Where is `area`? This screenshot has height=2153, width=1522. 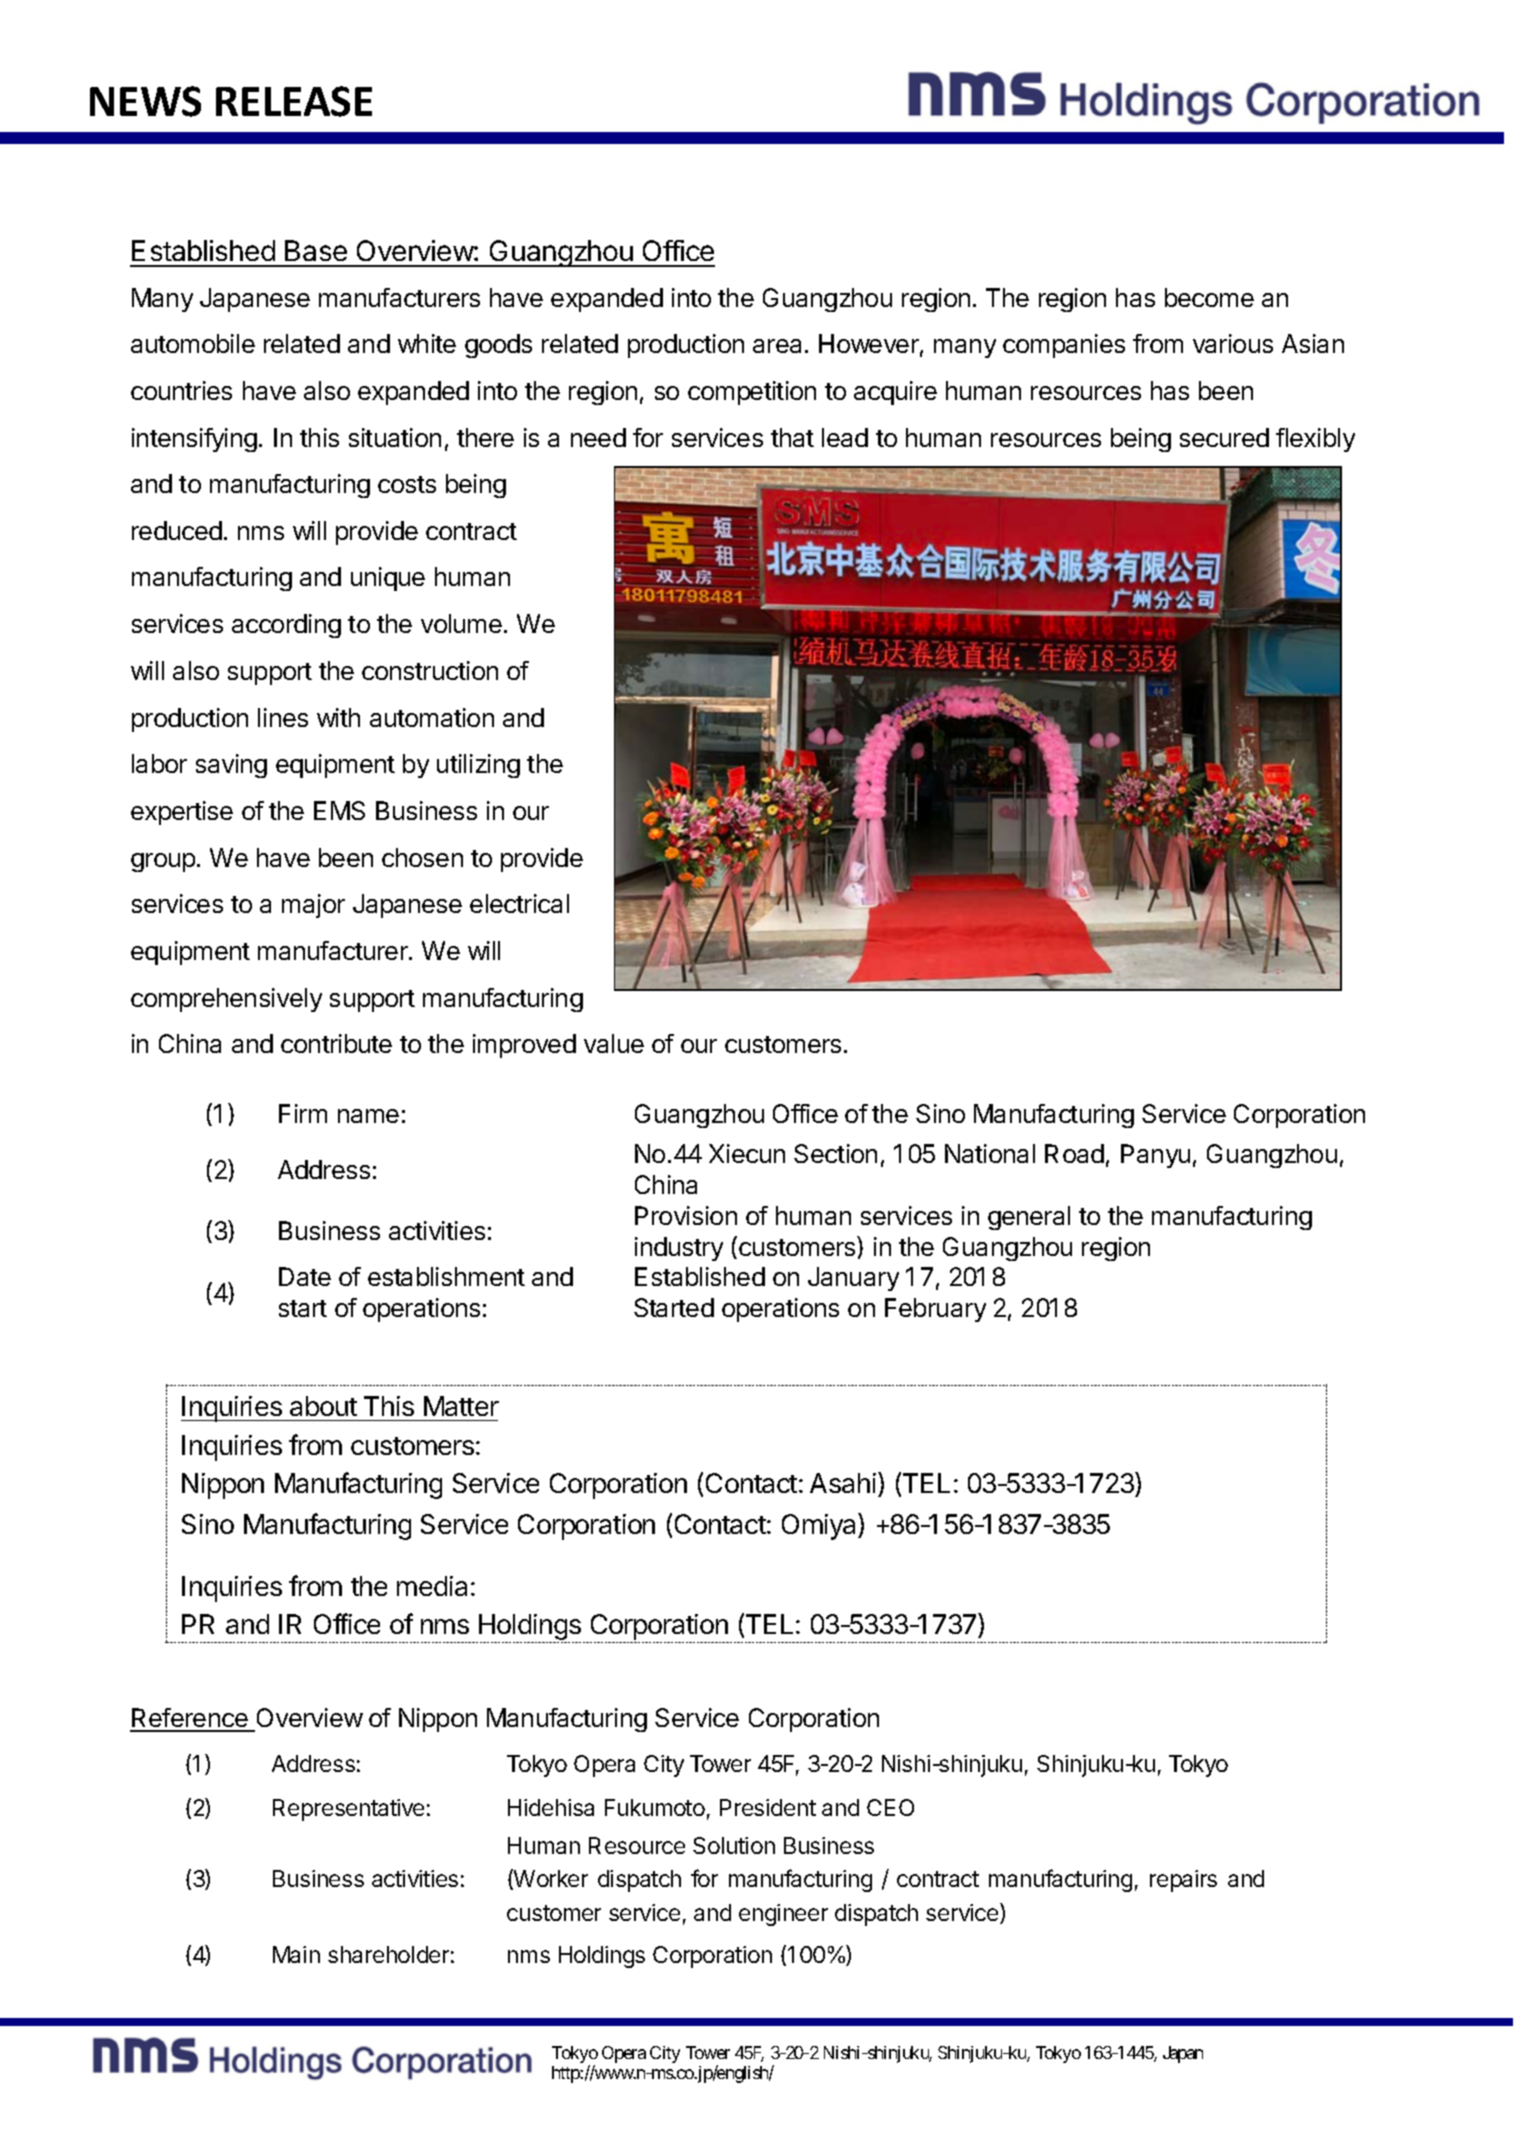 area is located at coordinates (777, 346).
